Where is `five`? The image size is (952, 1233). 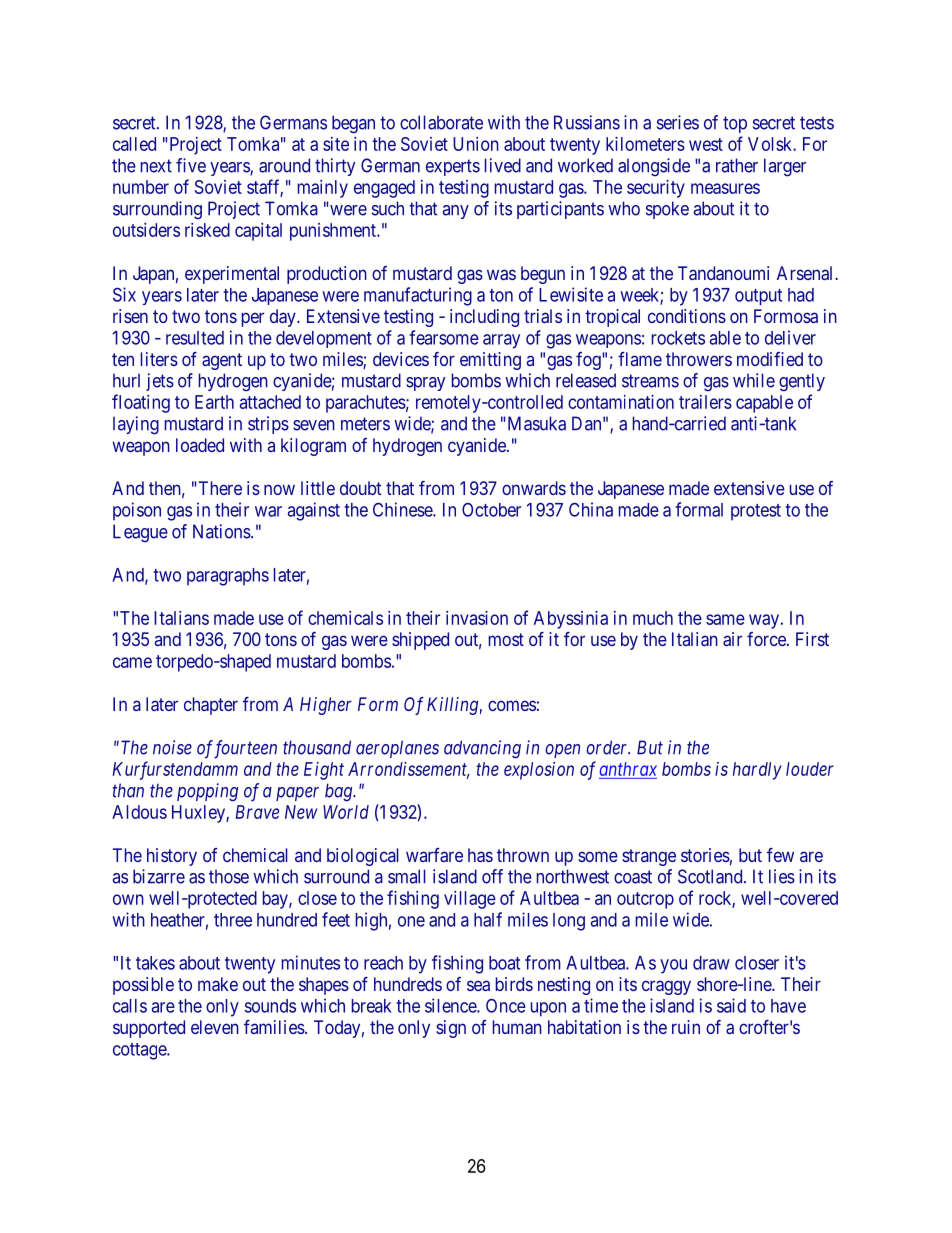 five is located at coordinates (191, 165).
